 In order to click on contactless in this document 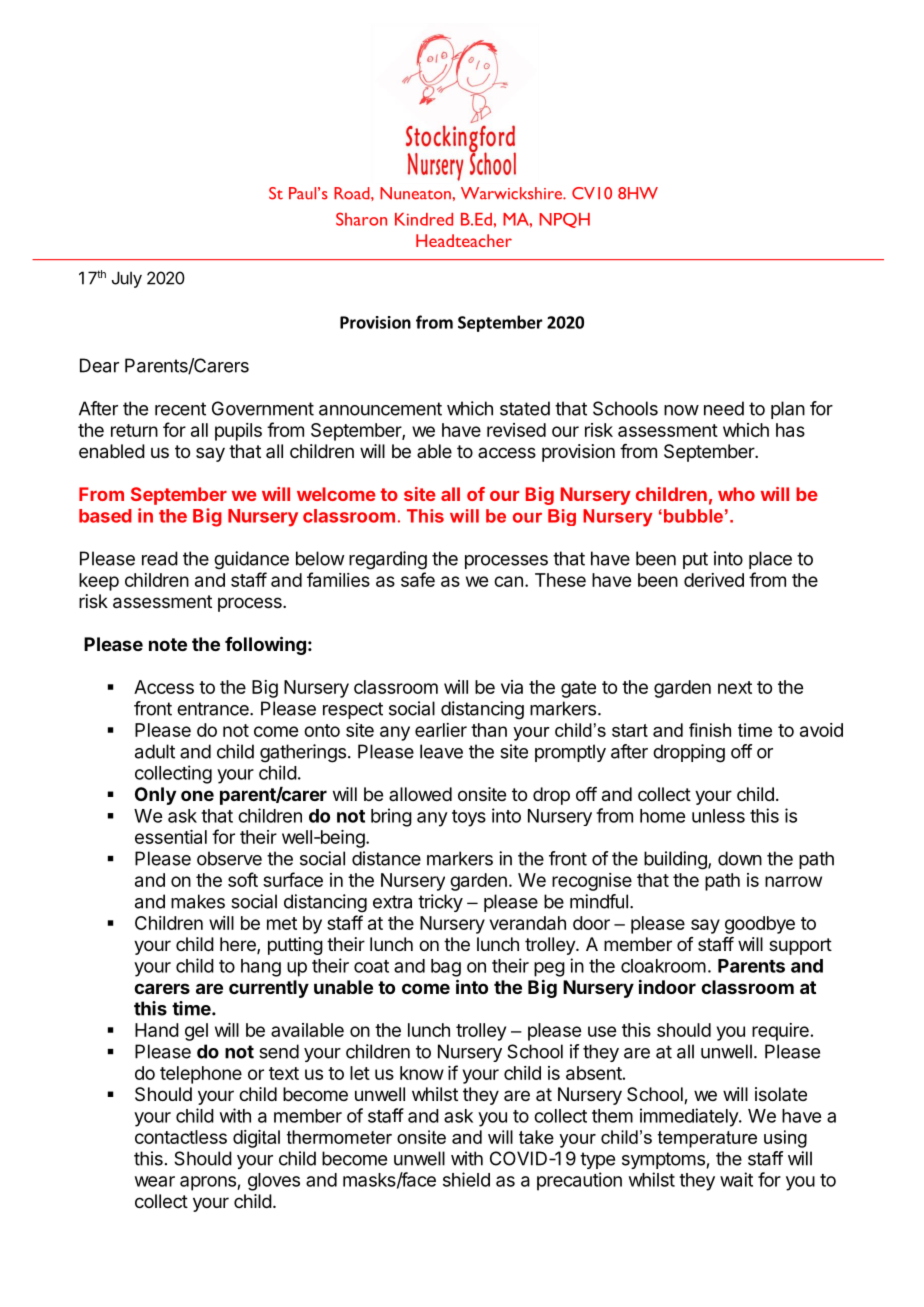, I will do `click(181, 1137)`.
